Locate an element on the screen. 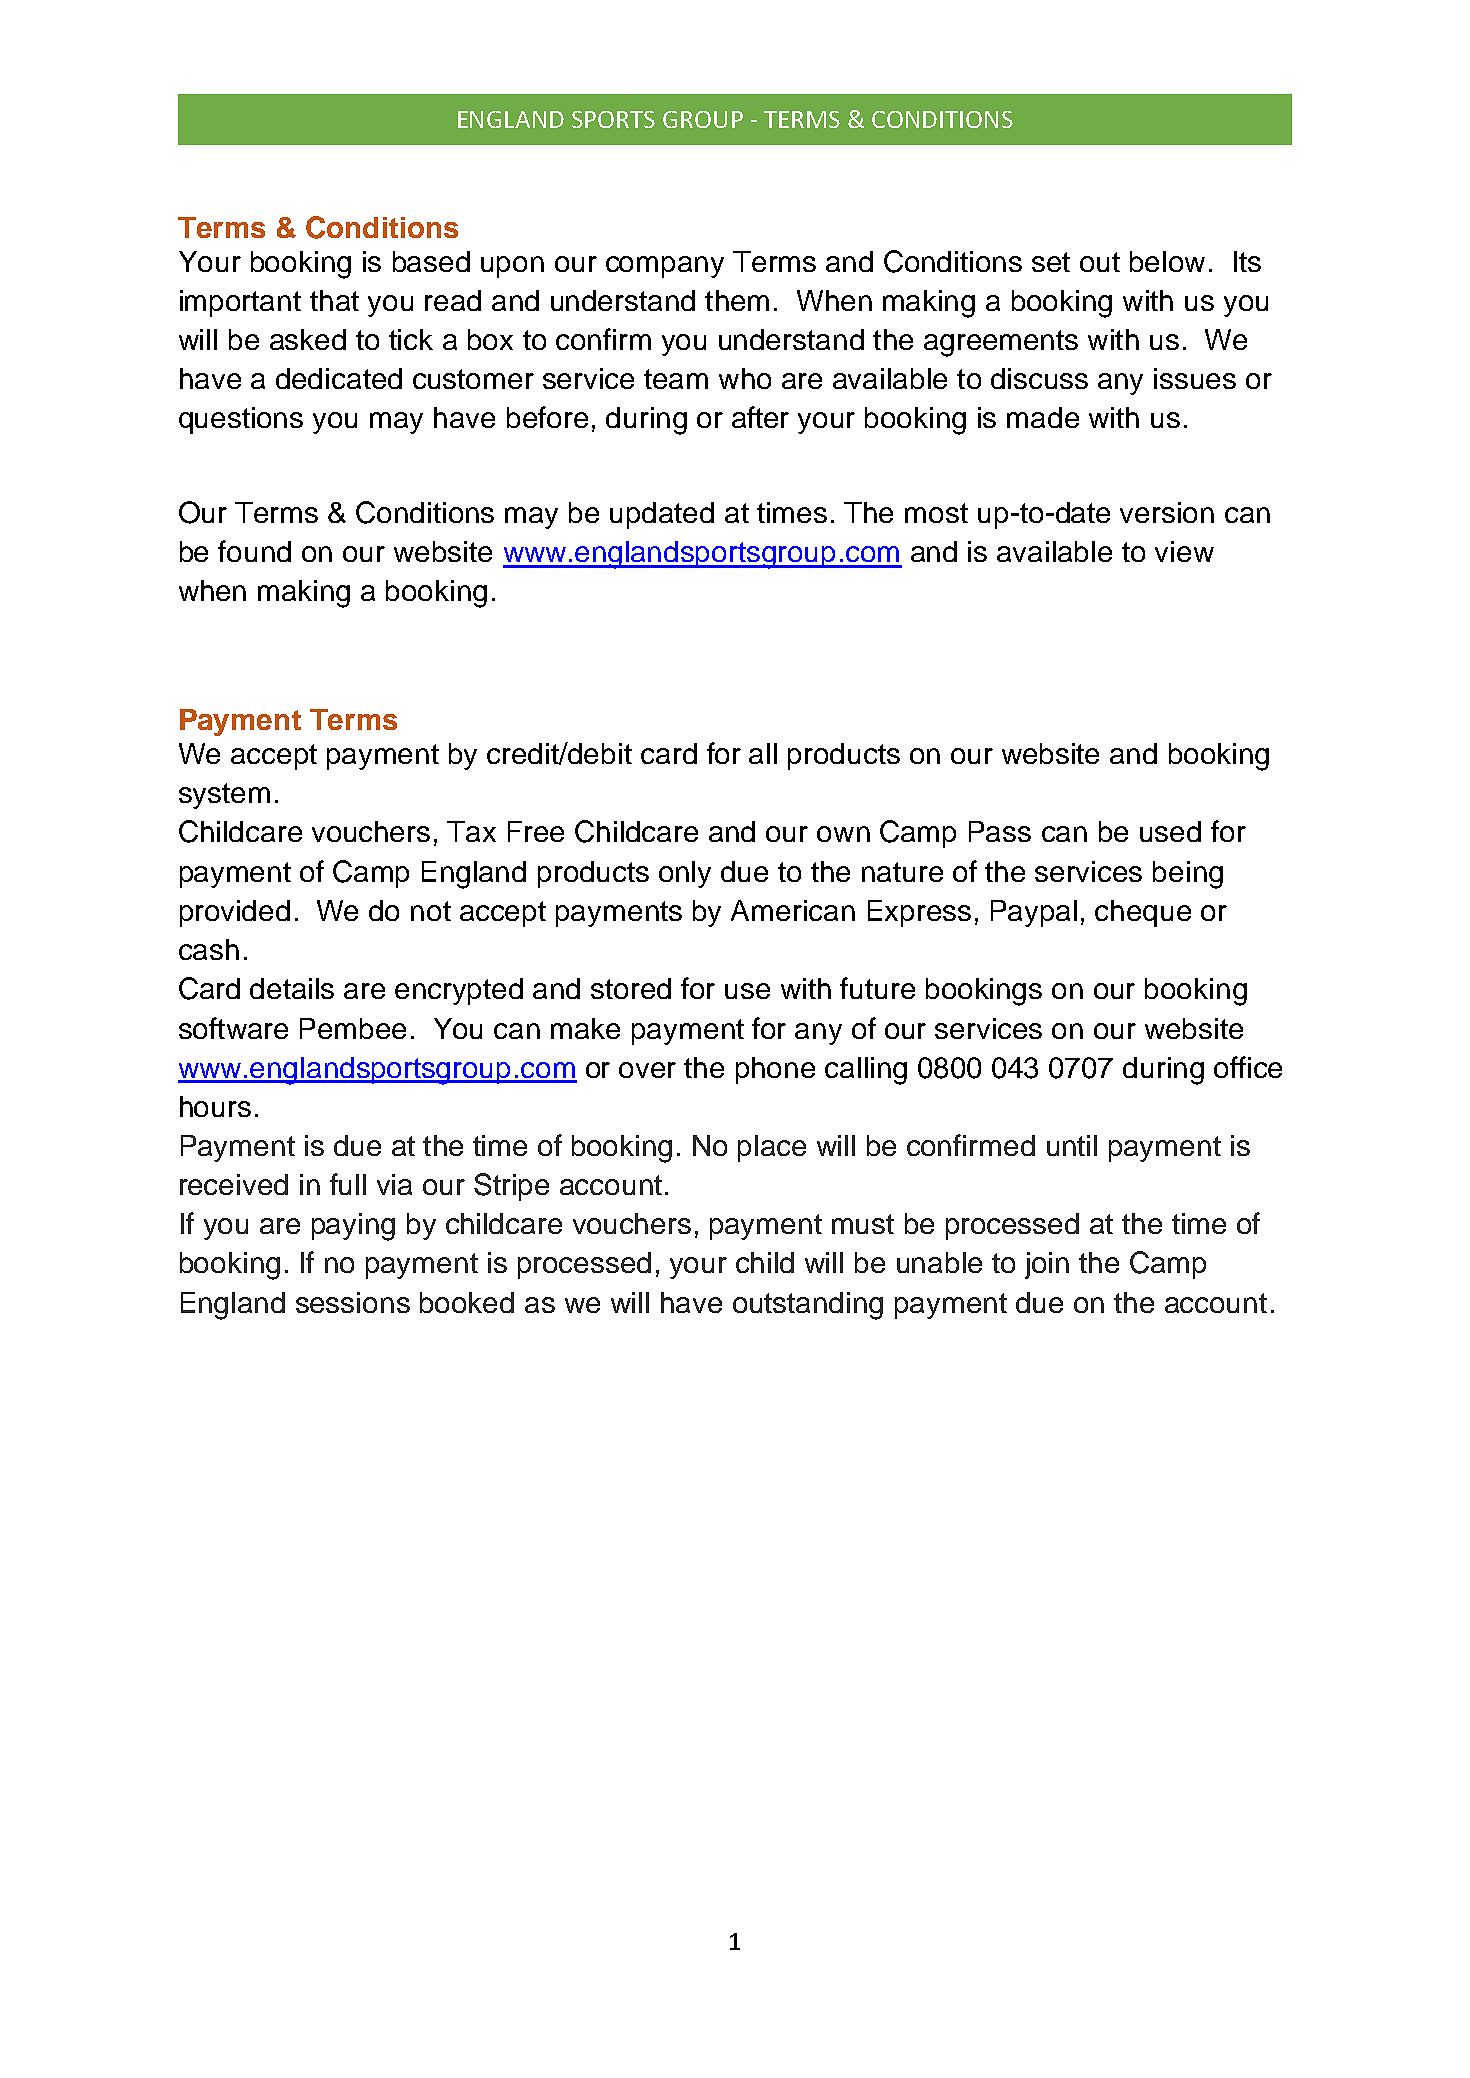  below is located at coordinates (1167, 261).
